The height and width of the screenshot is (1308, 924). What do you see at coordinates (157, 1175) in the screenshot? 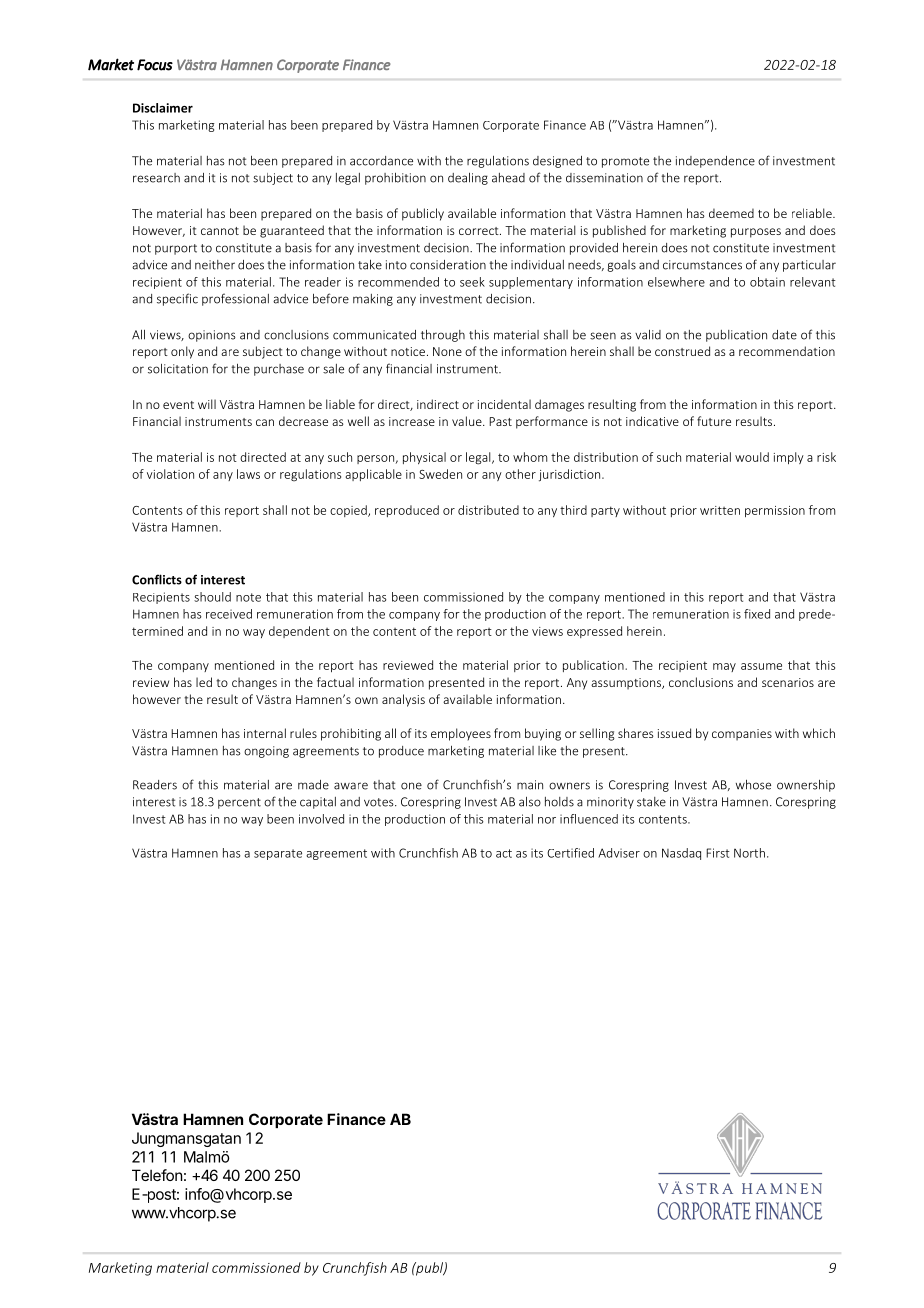
I see `Telefon` at bounding box center [157, 1175].
